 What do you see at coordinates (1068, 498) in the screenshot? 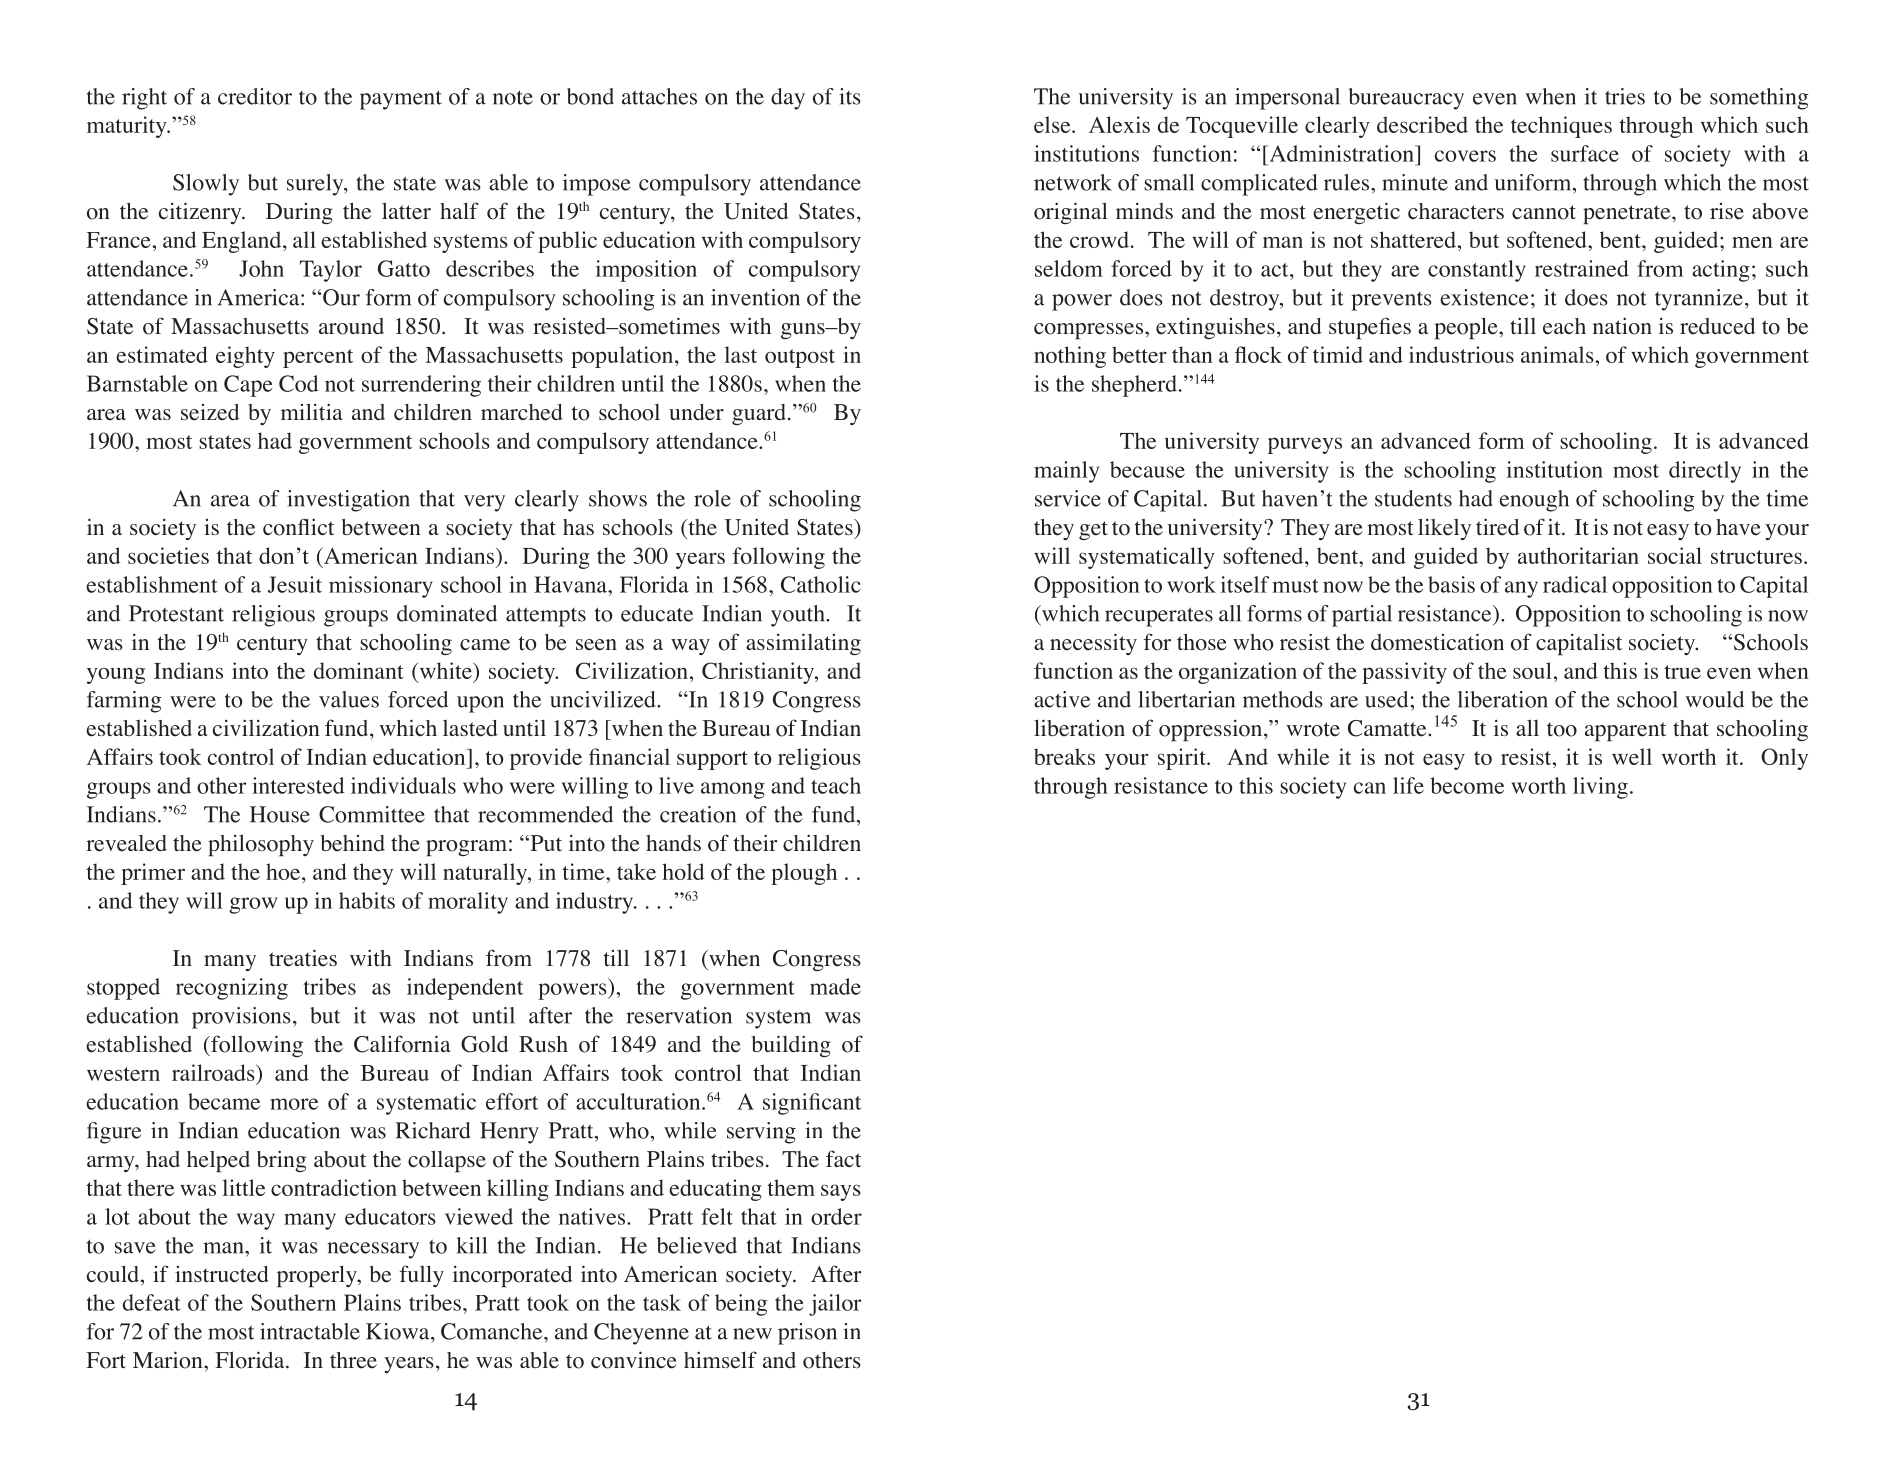
I see `service` at bounding box center [1068, 498].
